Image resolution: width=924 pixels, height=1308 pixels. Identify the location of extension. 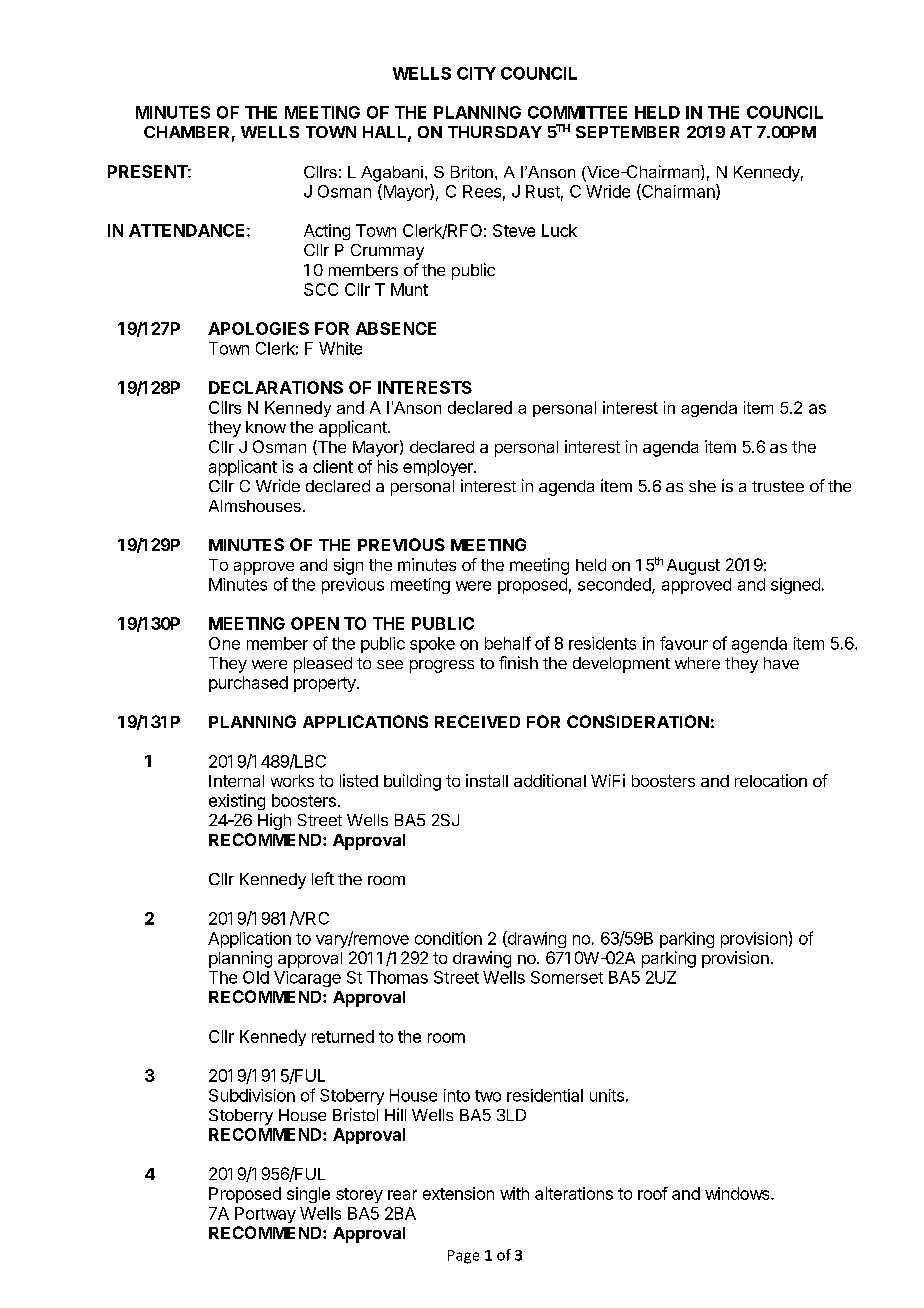
(458, 1193).
